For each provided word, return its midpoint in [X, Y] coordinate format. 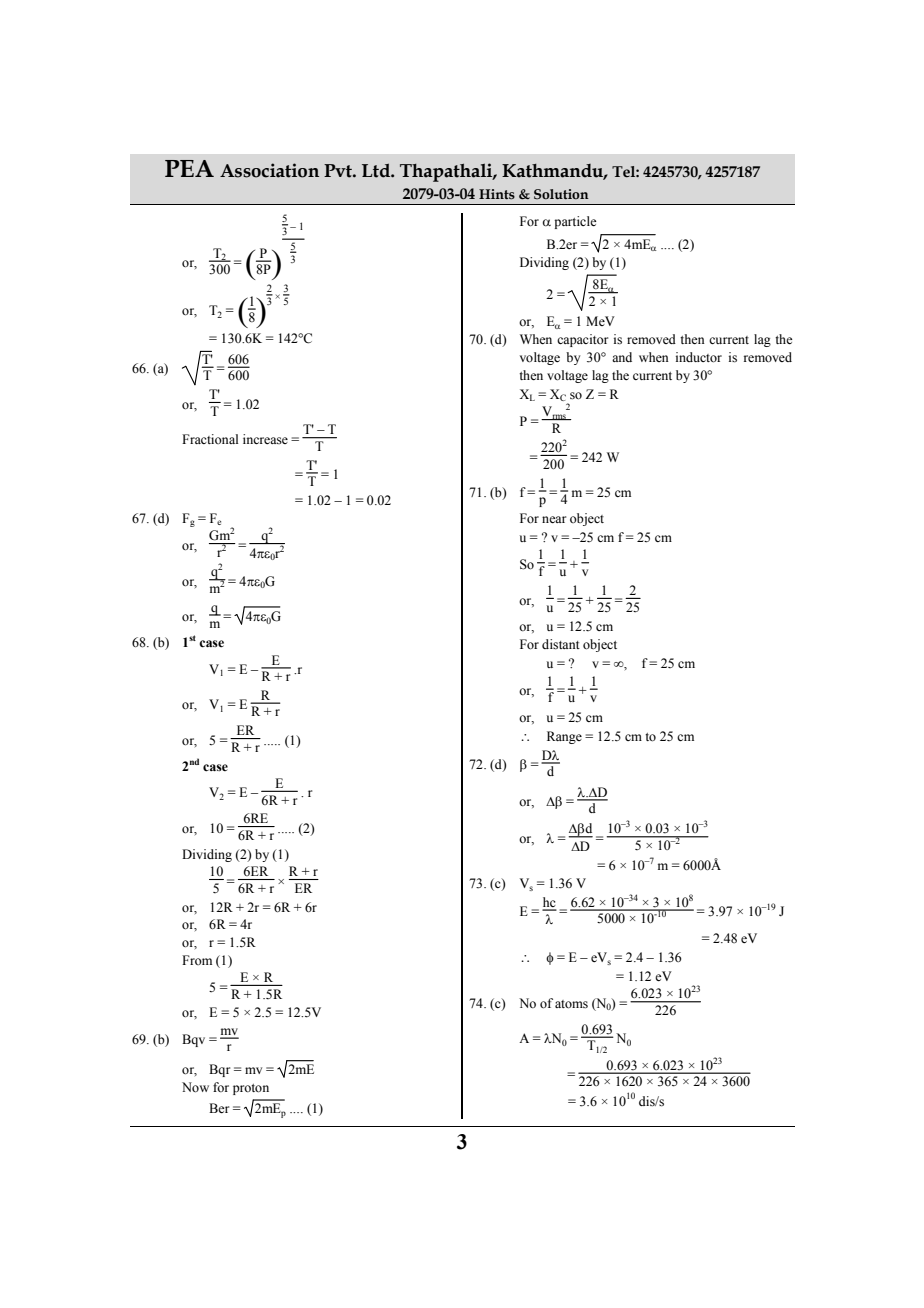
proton [251, 1089]
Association [269, 170]
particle [575, 222]
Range [564, 737]
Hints [497, 194]
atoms [571, 1004]
